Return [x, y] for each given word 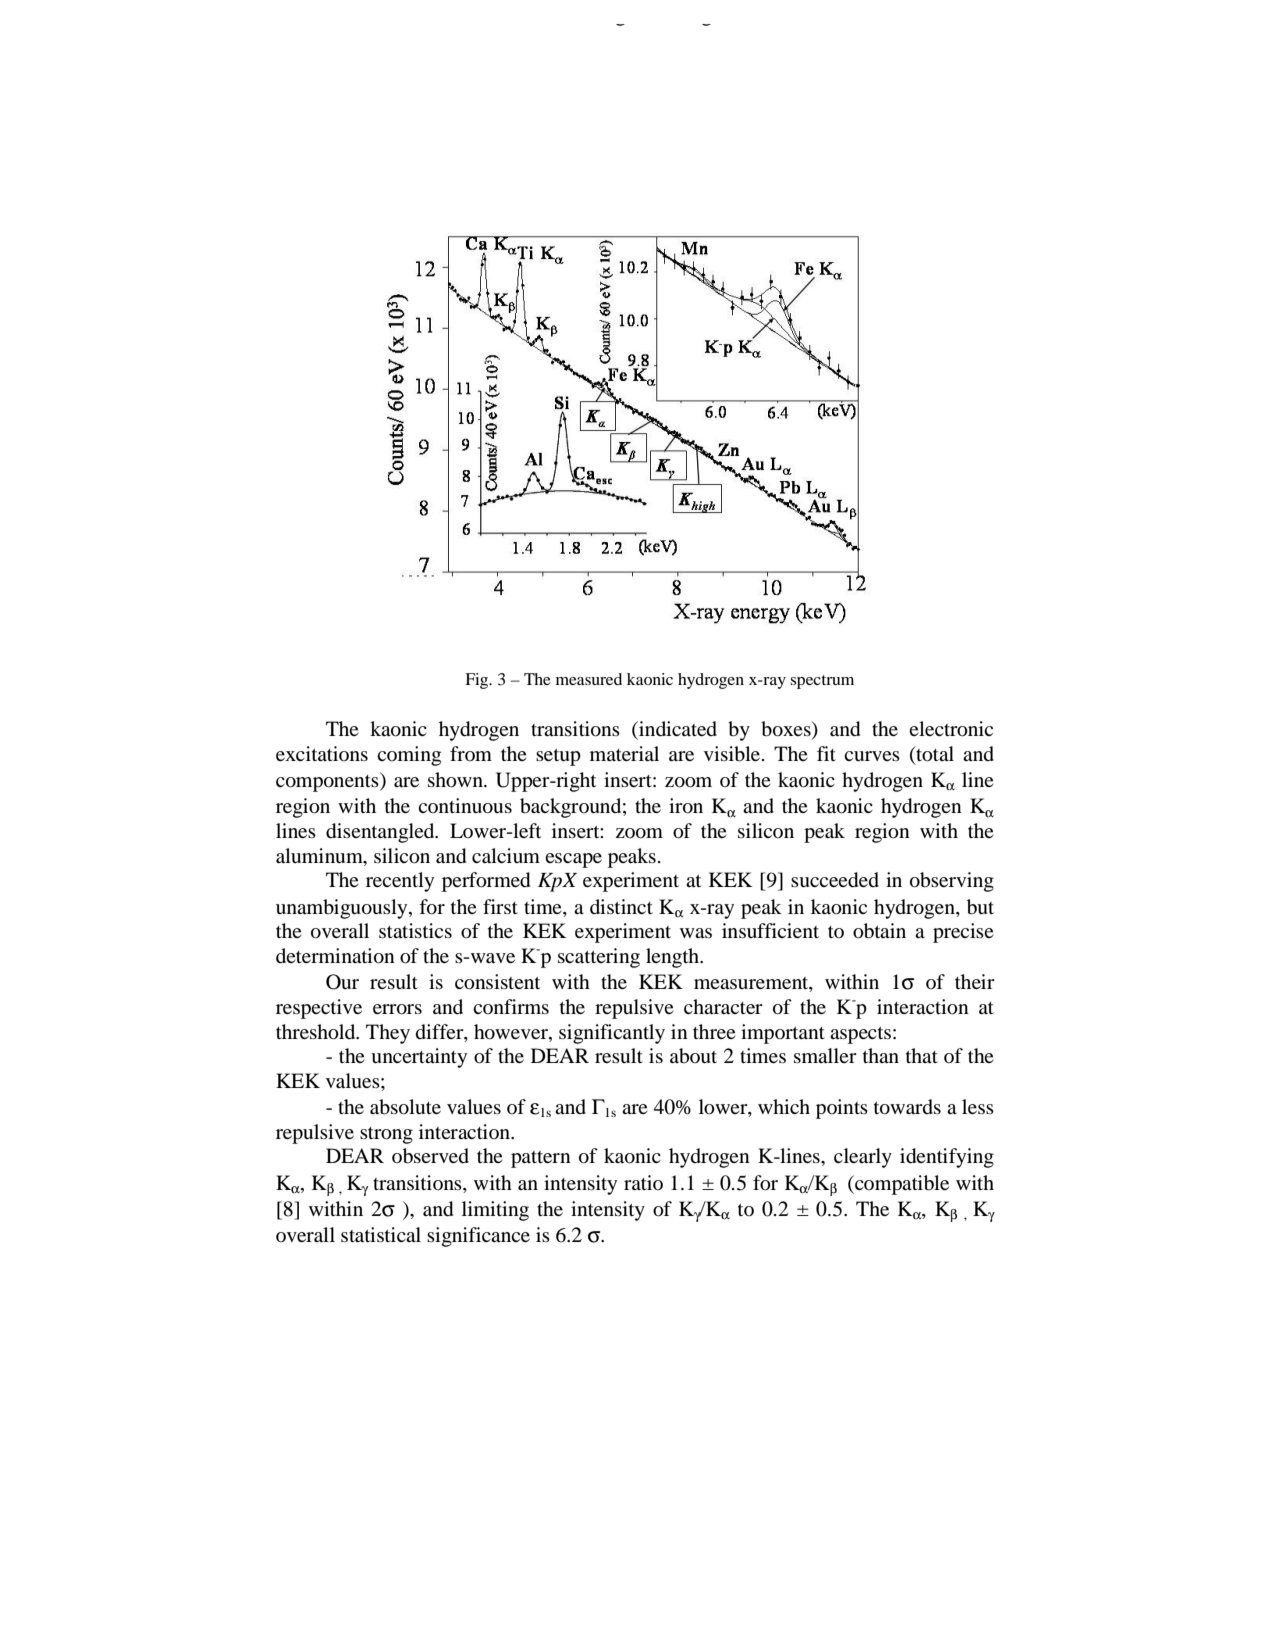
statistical [381, 1234]
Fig [478, 681]
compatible [901, 1185]
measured [589, 679]
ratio [643, 1182]
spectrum [822, 682]
